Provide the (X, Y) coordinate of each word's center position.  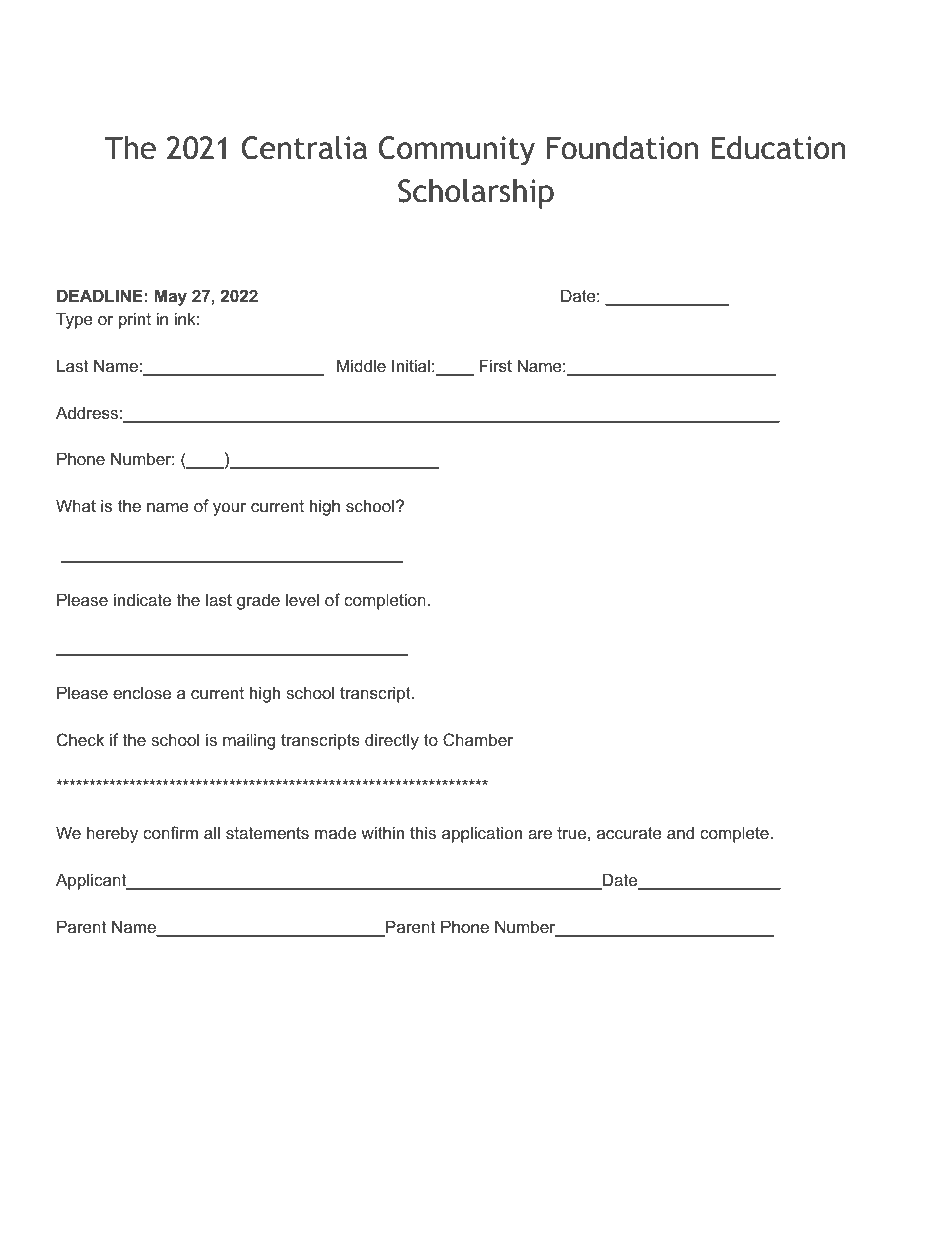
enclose (142, 692)
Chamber (478, 739)
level (302, 599)
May (171, 297)
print (135, 320)
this (423, 832)
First (496, 365)
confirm (170, 832)
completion (385, 601)
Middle (361, 365)
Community (457, 151)
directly (392, 741)
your (229, 509)
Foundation (622, 148)
